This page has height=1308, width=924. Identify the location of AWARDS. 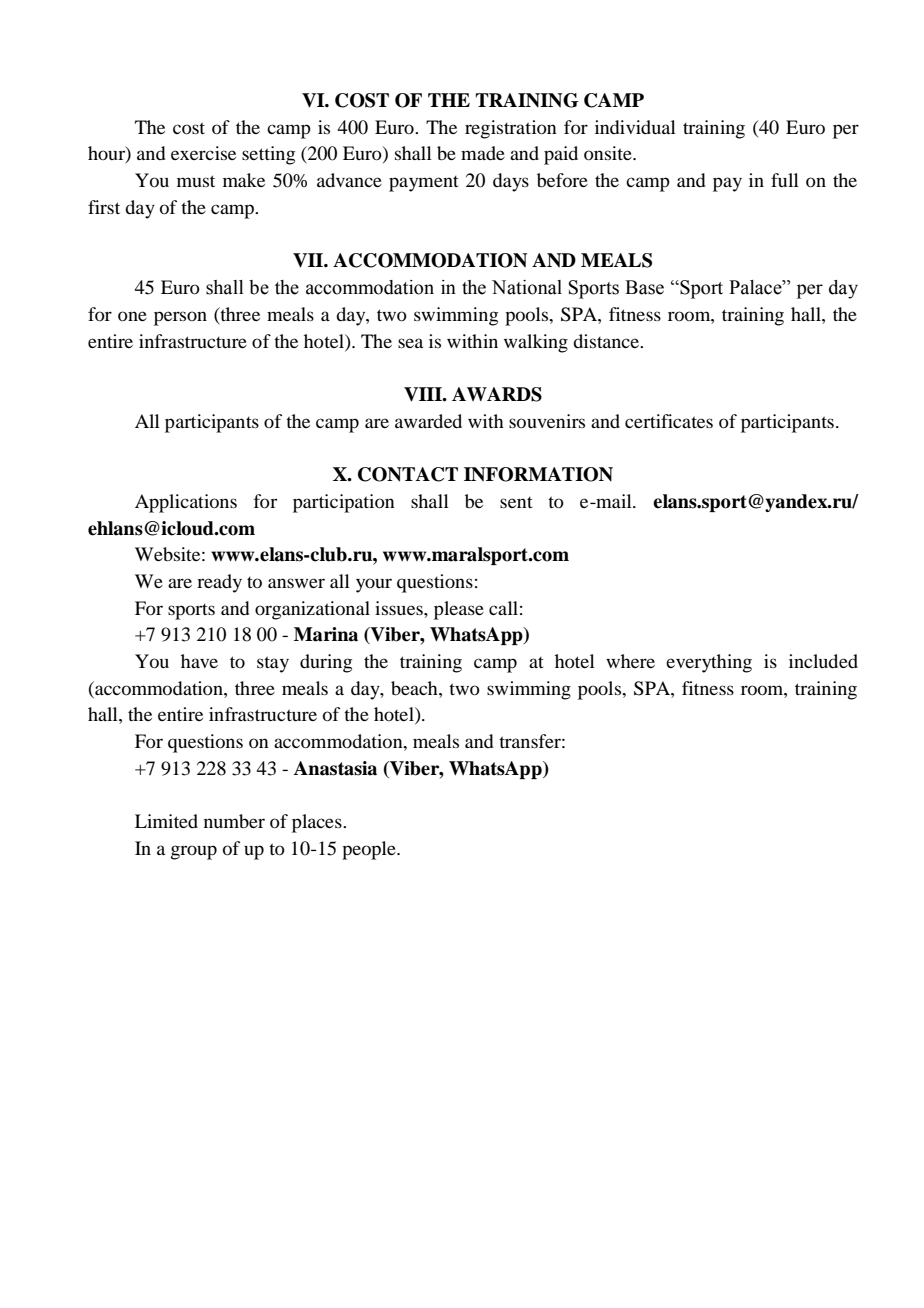
(497, 394).
